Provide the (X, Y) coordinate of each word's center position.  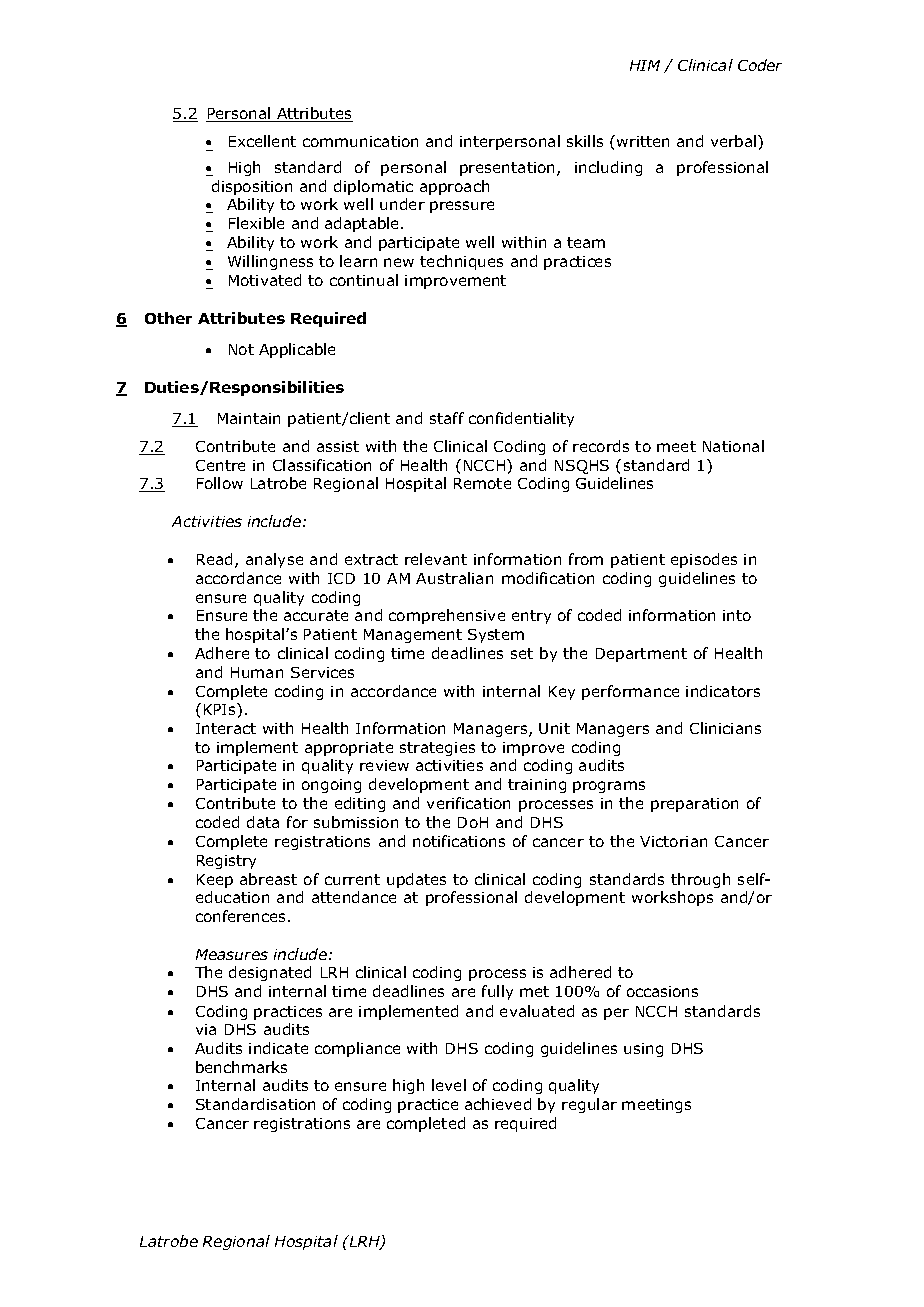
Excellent (262, 141)
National (733, 446)
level (449, 1085)
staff (447, 418)
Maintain (249, 418)
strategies (437, 749)
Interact (226, 728)
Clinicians (725, 728)
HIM (645, 65)
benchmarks (241, 1067)
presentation (509, 169)
